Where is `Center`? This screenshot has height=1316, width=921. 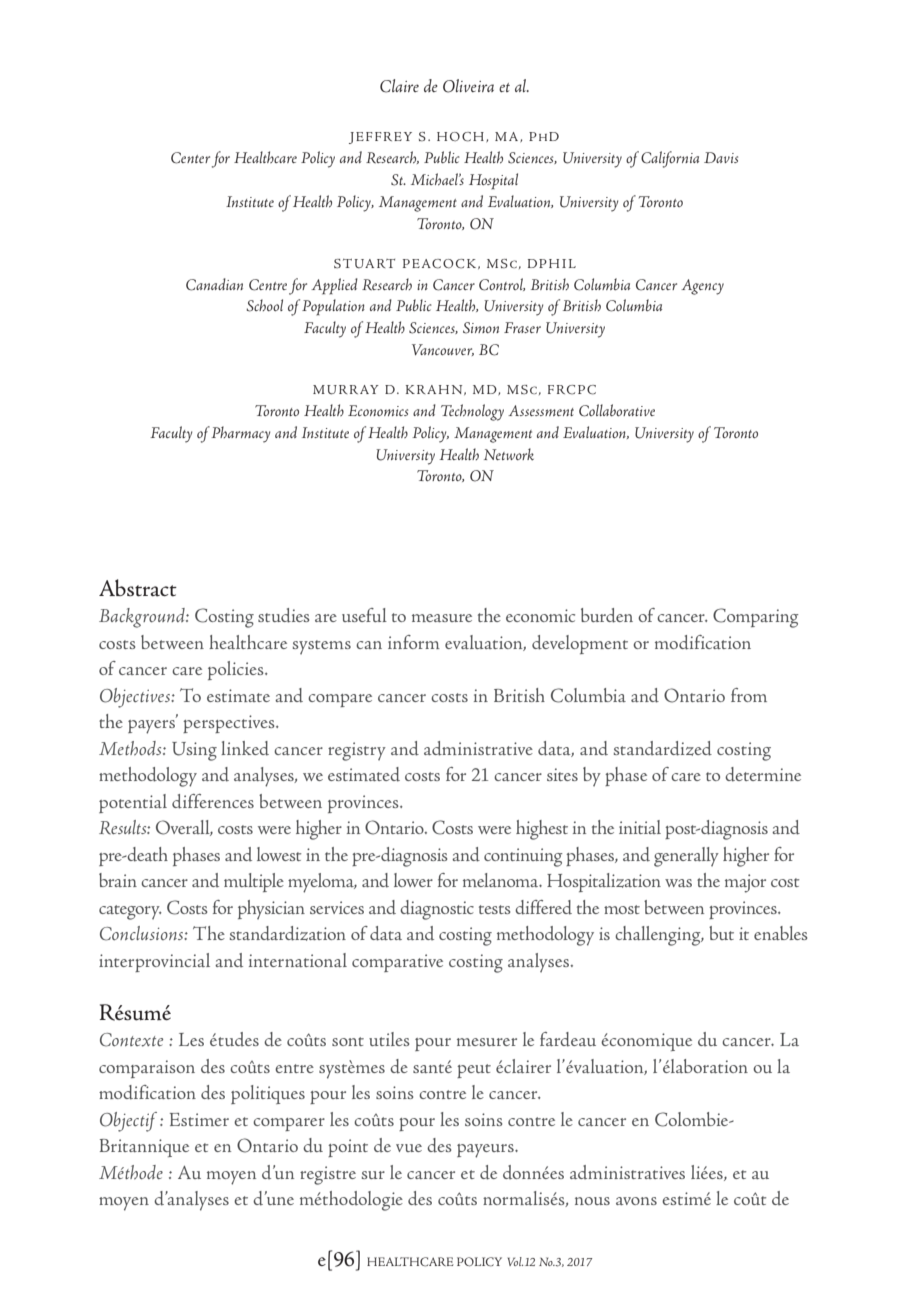 Center is located at coordinates (190, 158).
